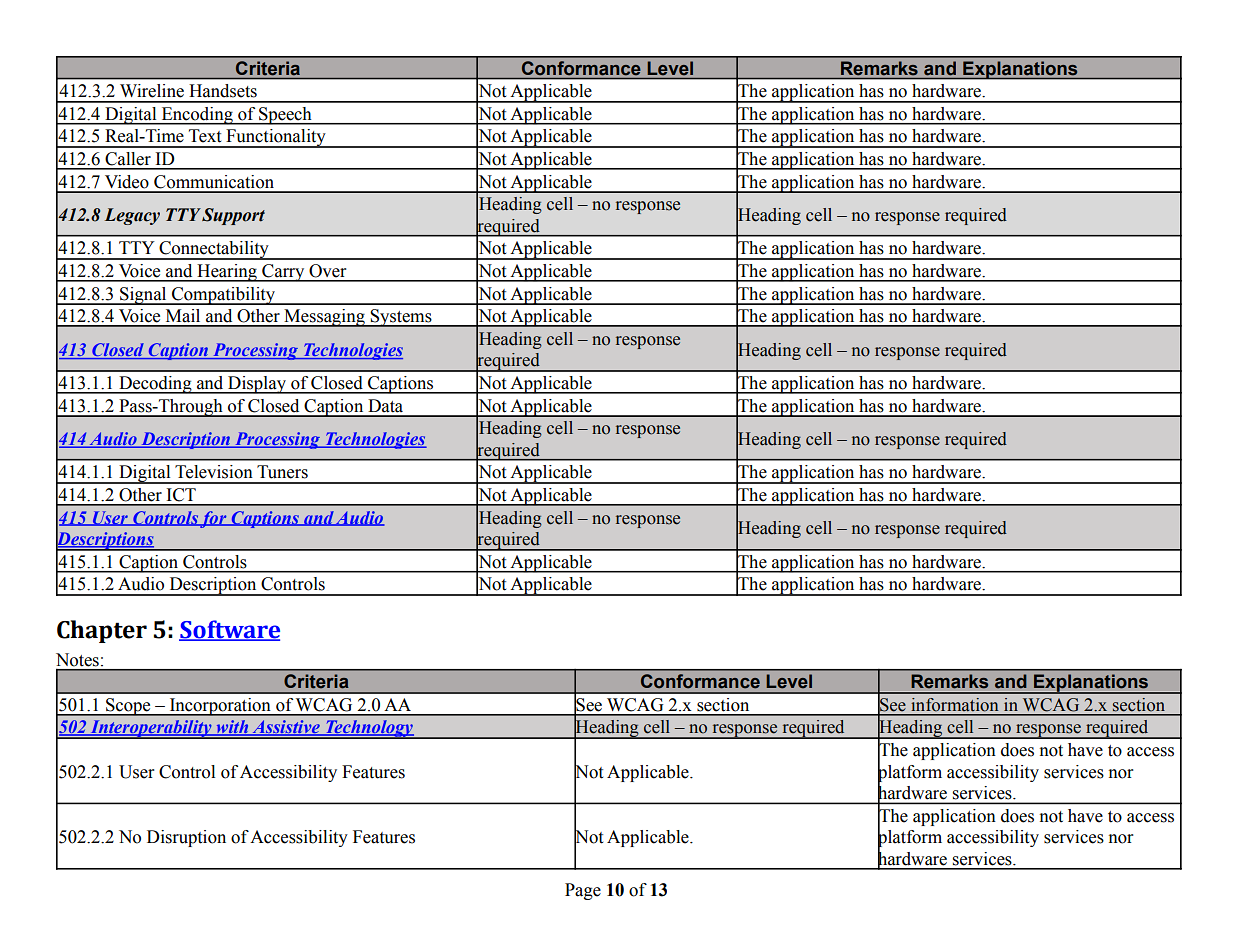  Describe the element at coordinates (285, 116) in the screenshot. I see `Speech` at that location.
